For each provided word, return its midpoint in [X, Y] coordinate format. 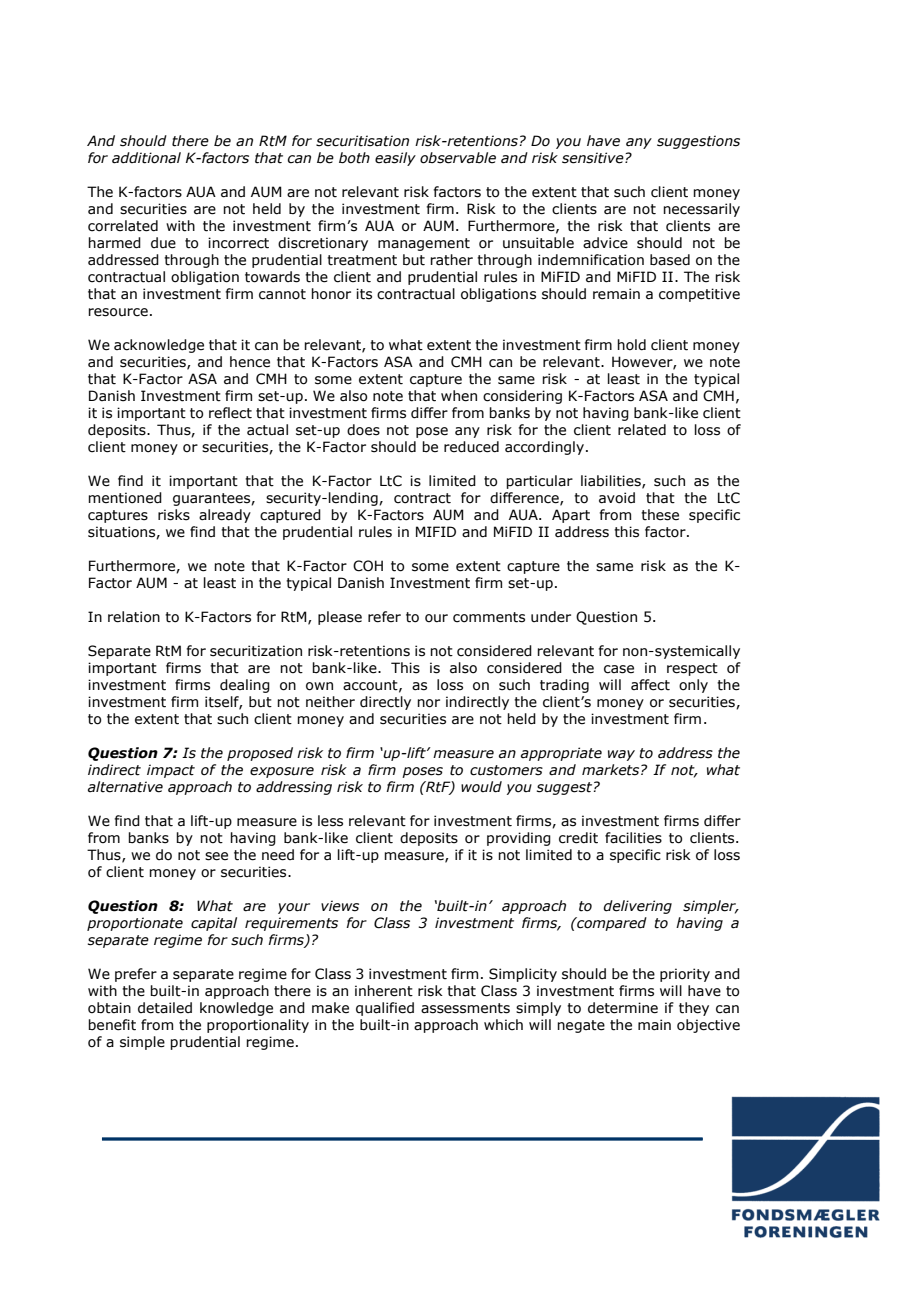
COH [368, 566]
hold [631, 345]
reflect [230, 413]
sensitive [594, 158]
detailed [165, 1008]
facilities [633, 838]
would [481, 787]
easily [395, 159]
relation [134, 617]
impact [171, 771]
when [459, 396]
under [551, 617]
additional [146, 158]
